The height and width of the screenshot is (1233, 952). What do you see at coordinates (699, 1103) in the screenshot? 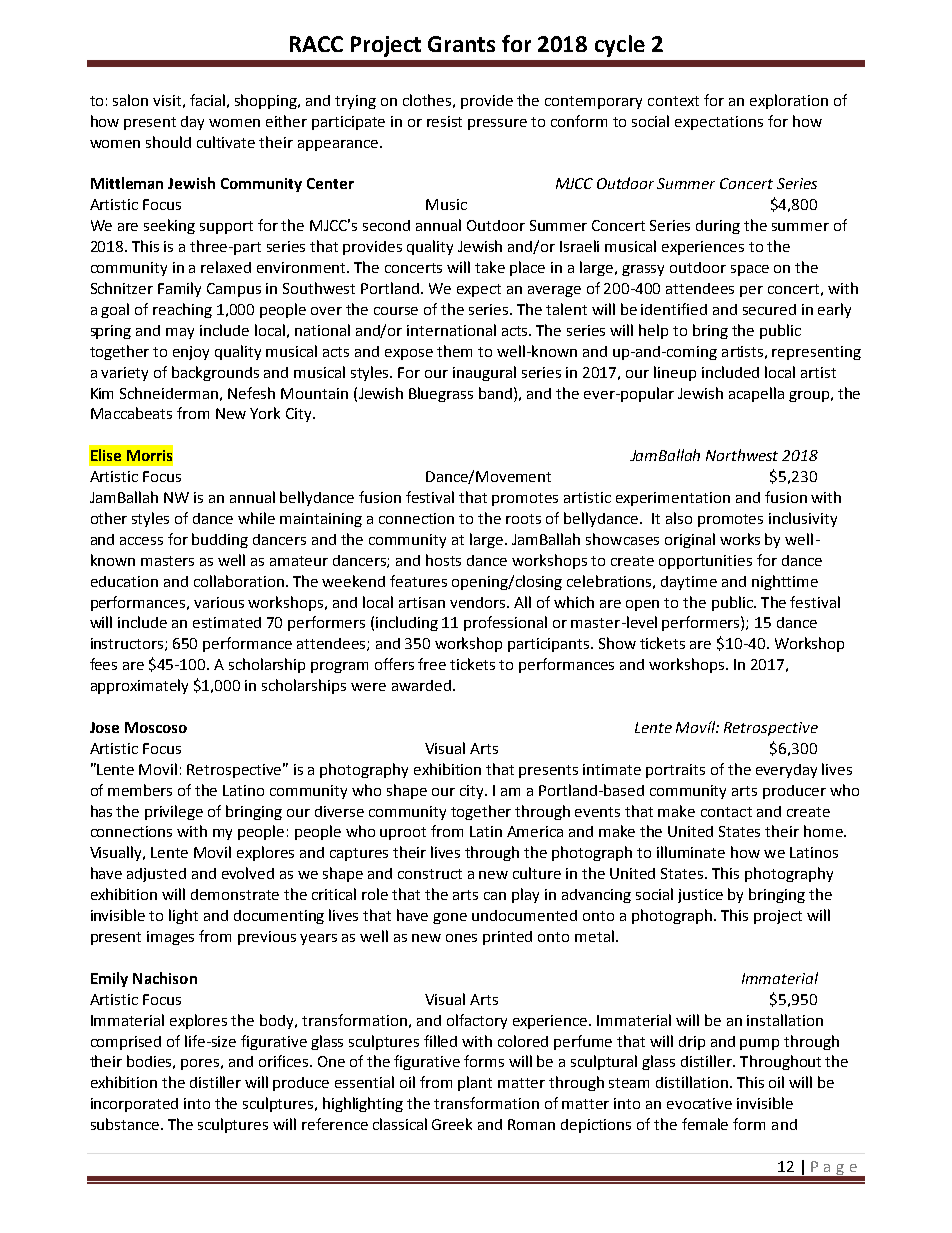
I see `evocative` at bounding box center [699, 1103].
